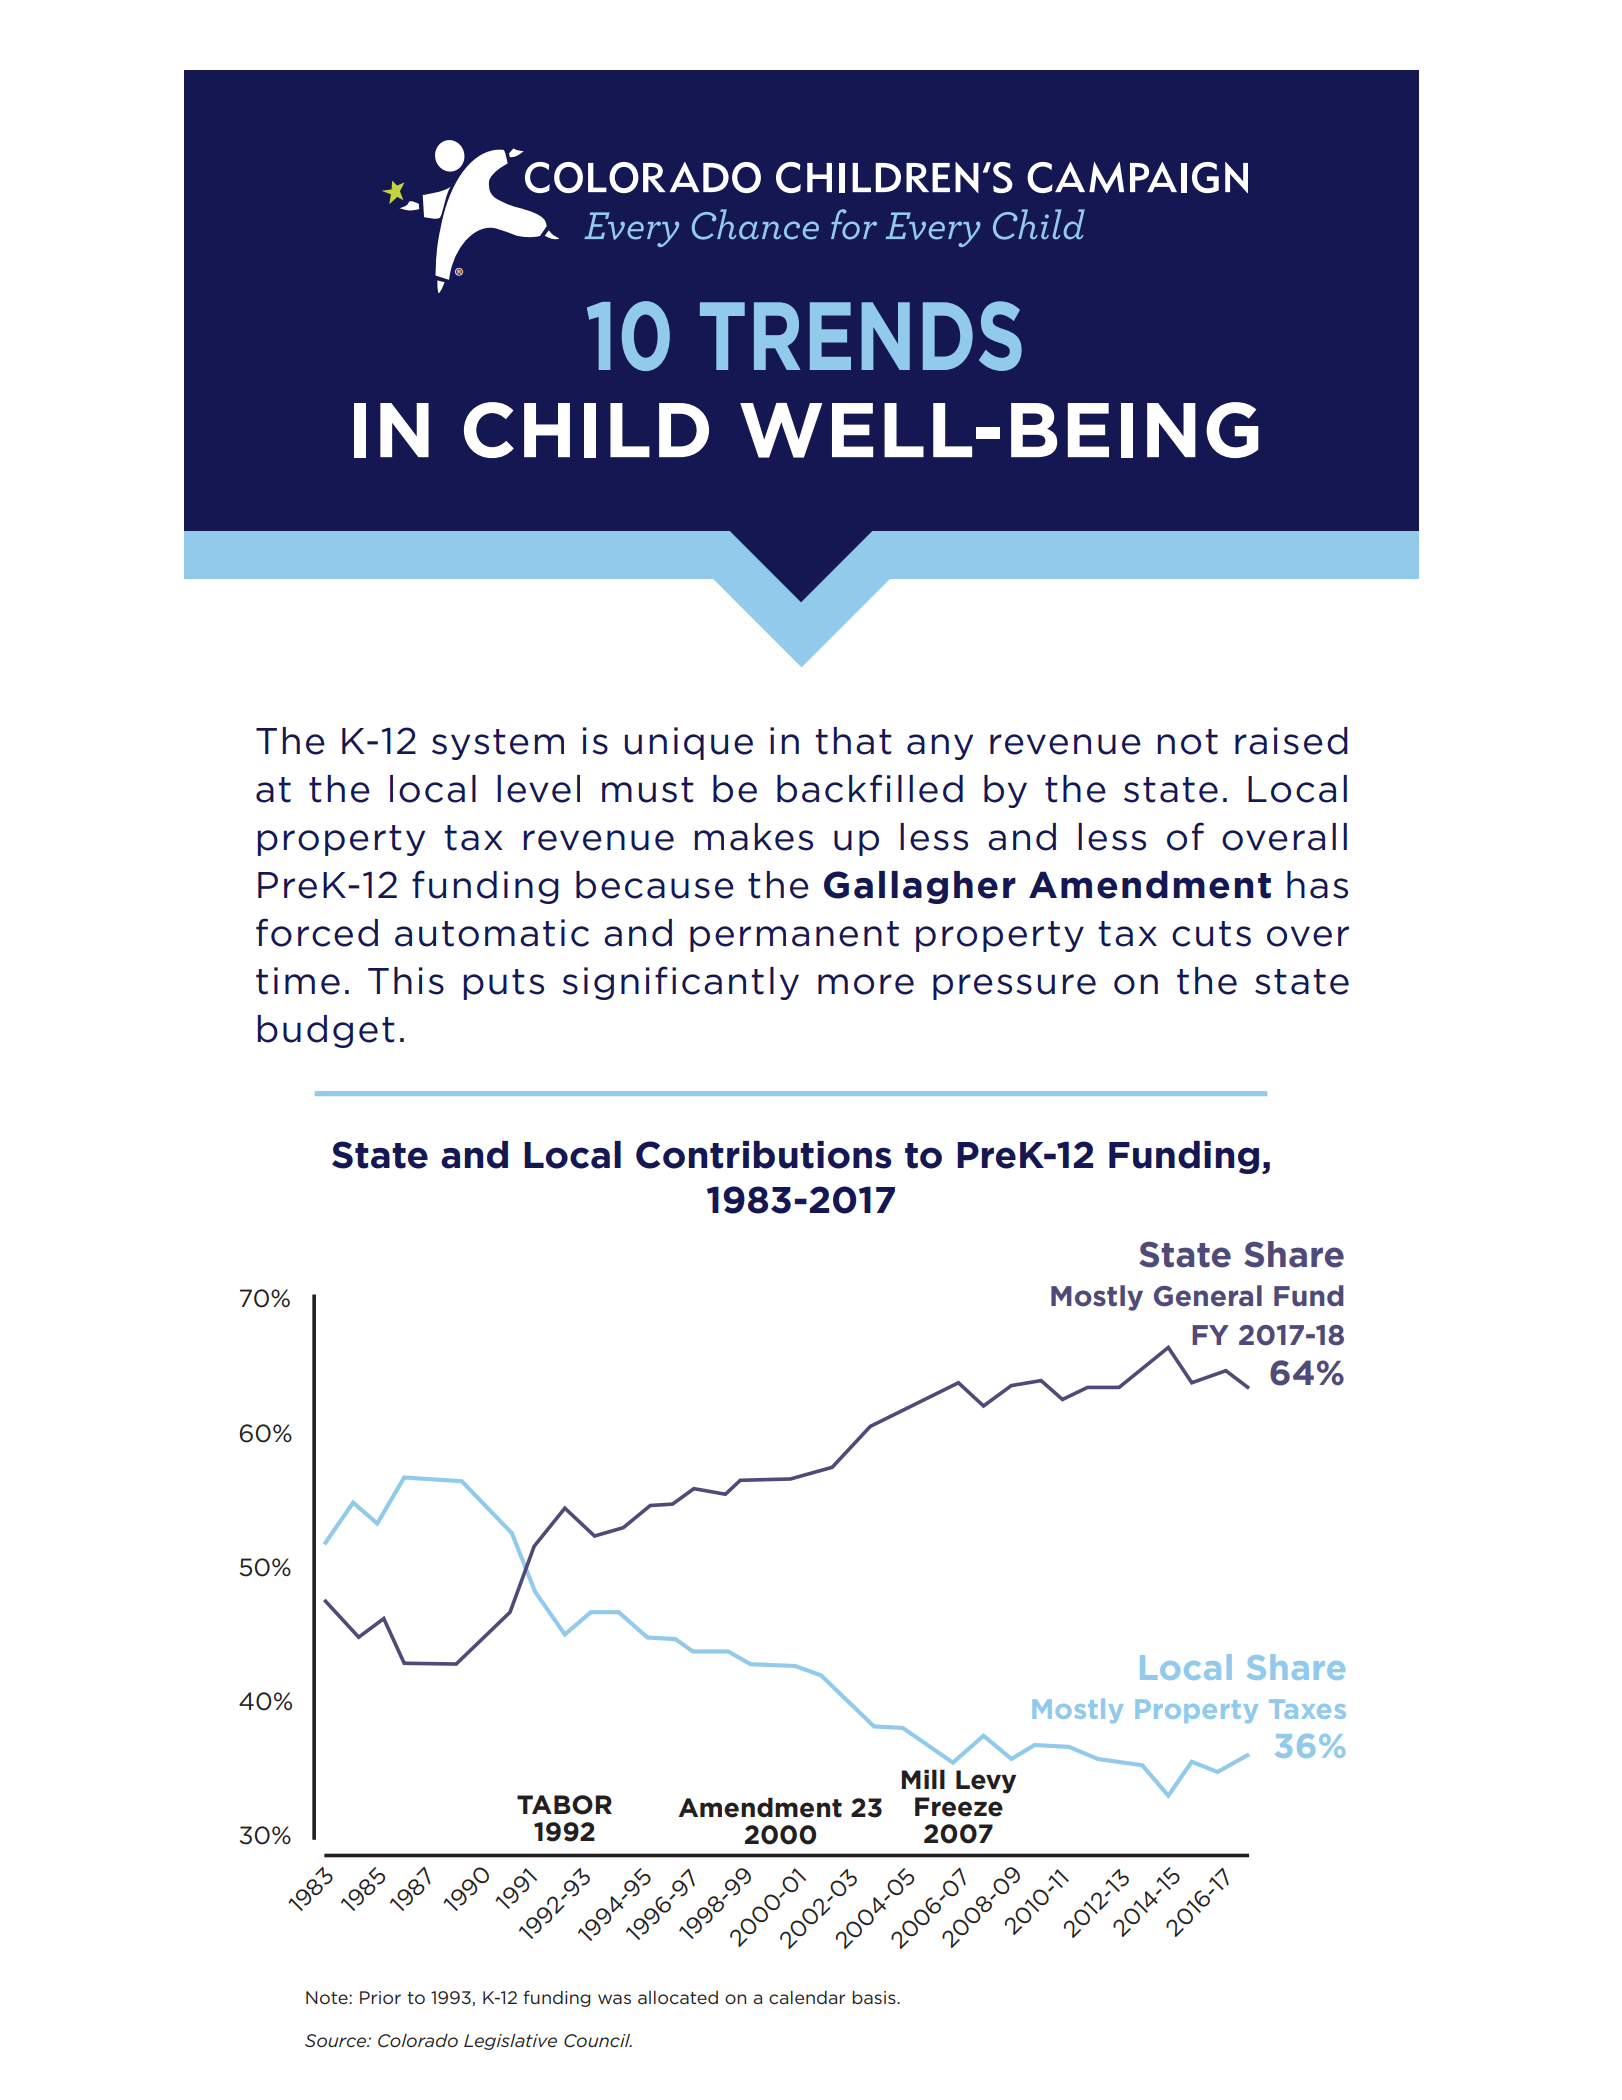  I want to click on that, so click(854, 741).
